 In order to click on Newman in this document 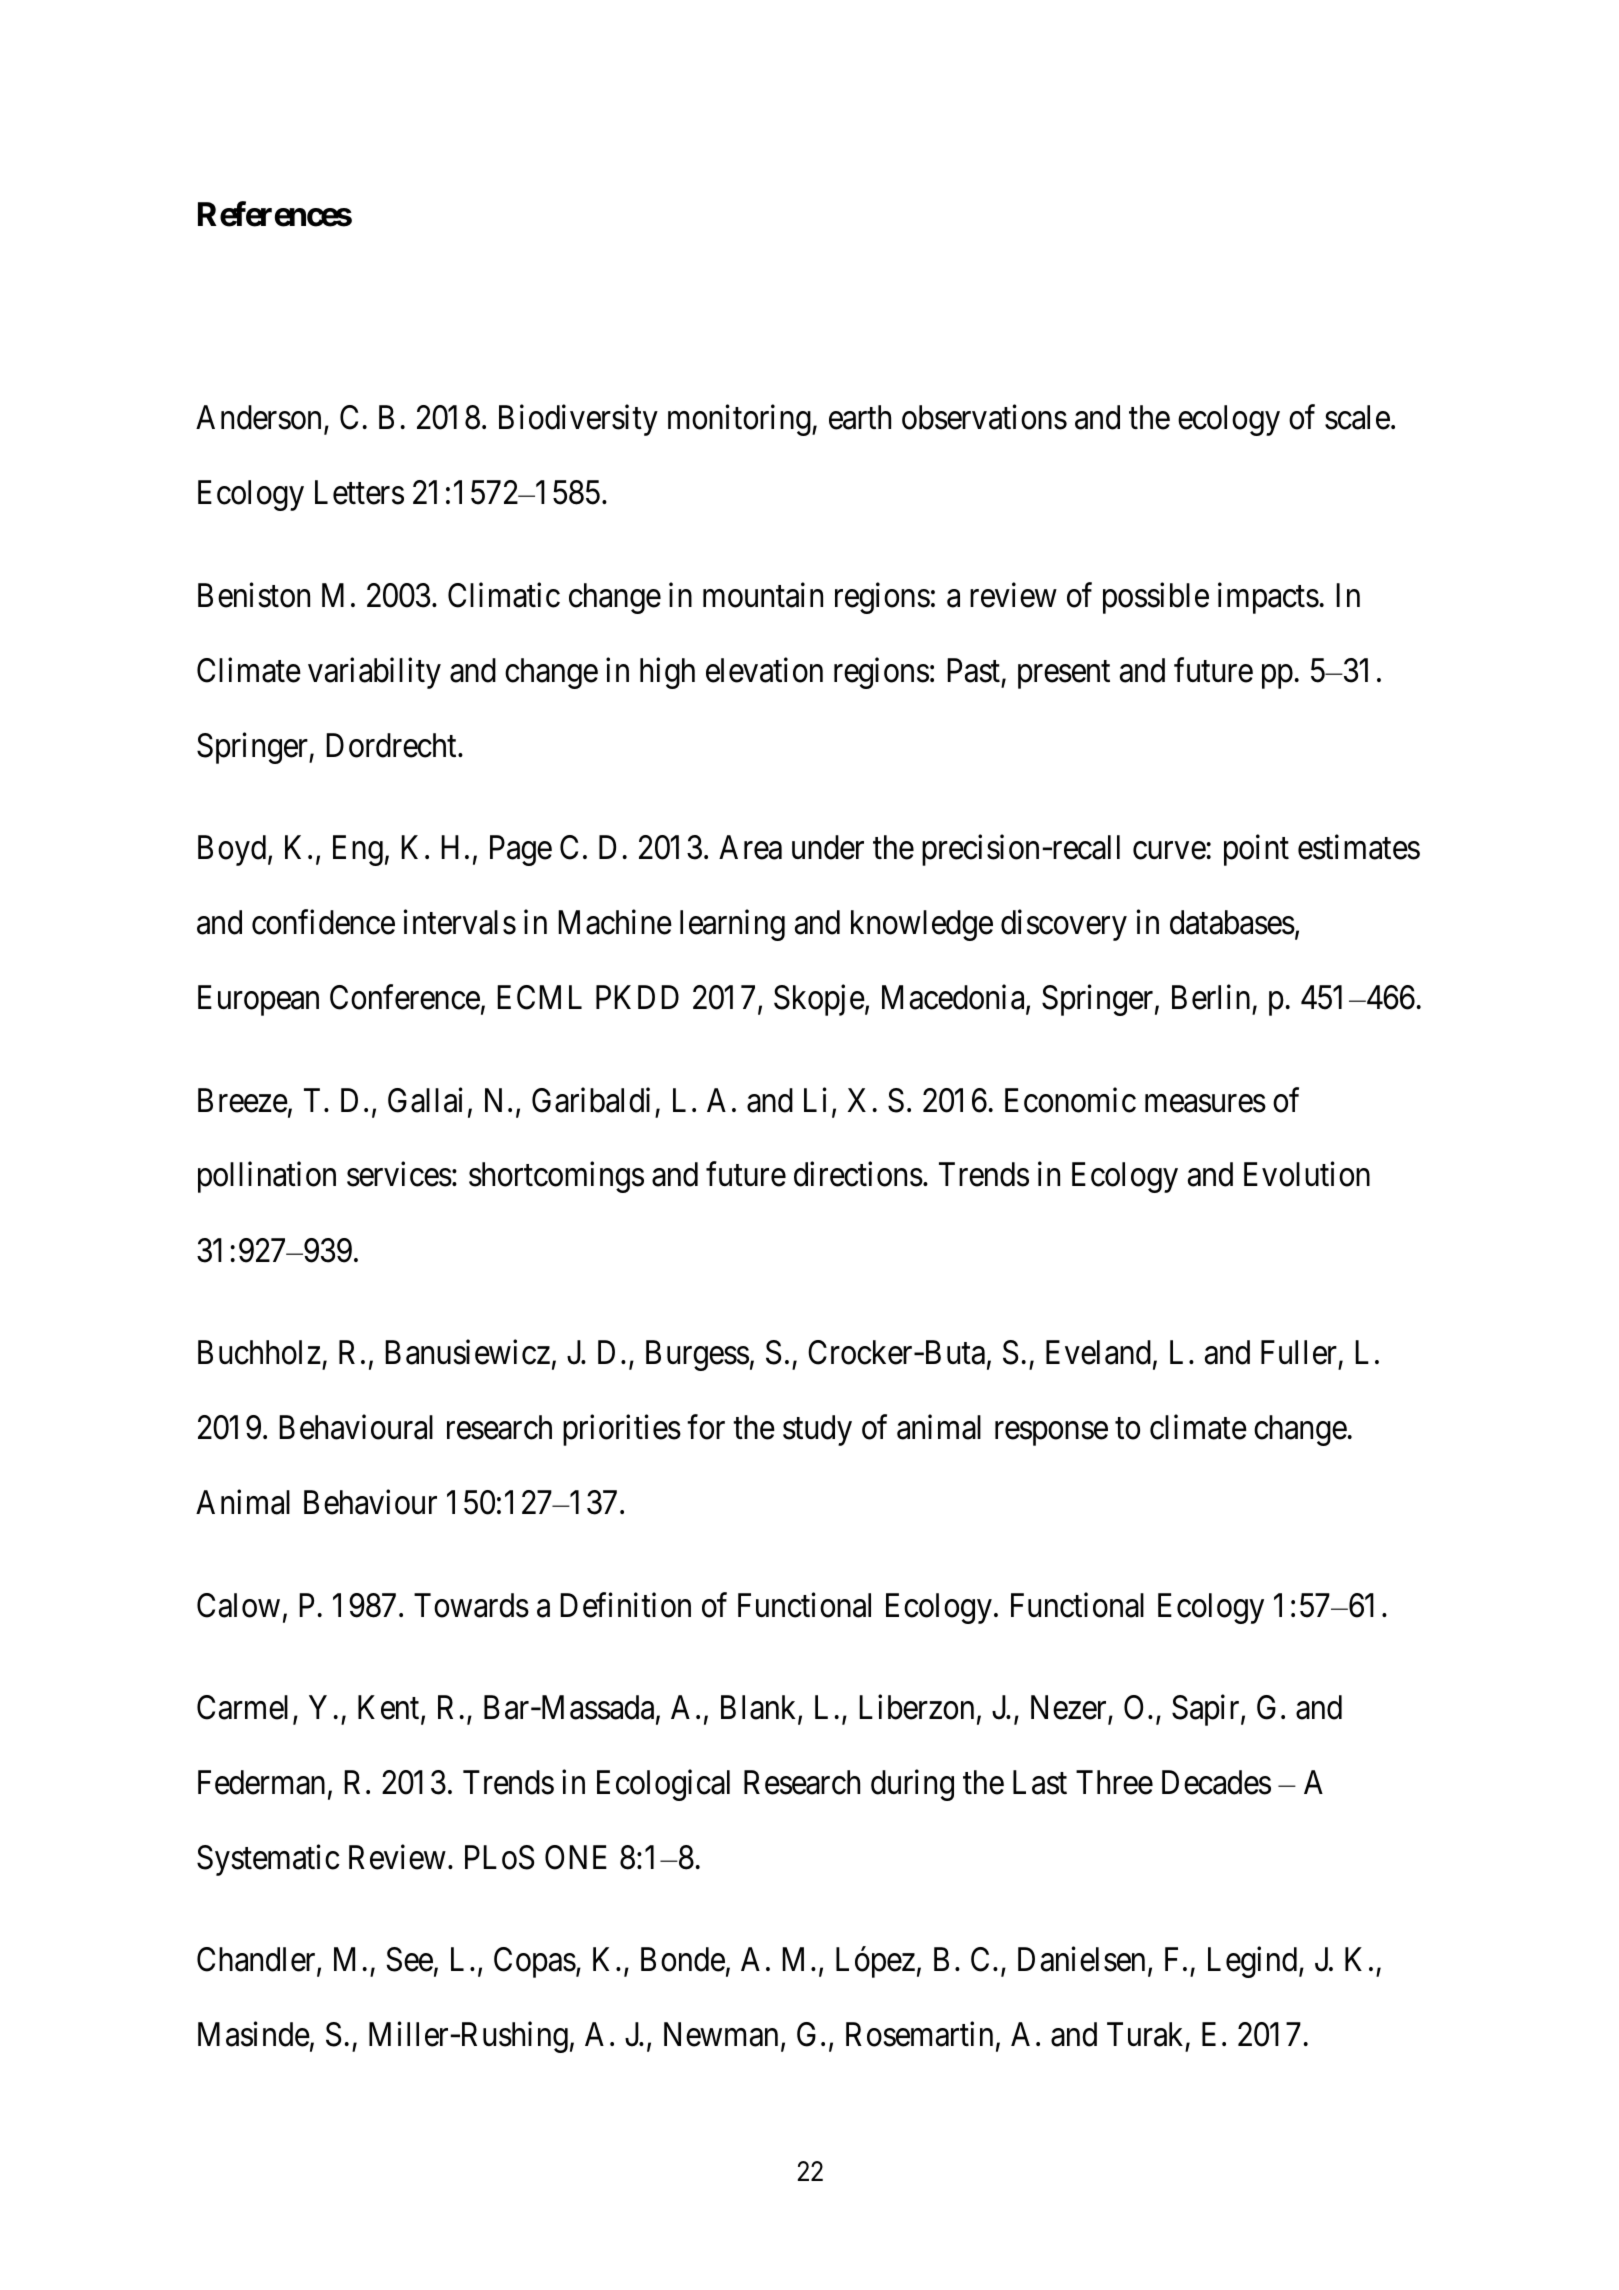, I will do `click(721, 2035)`.
